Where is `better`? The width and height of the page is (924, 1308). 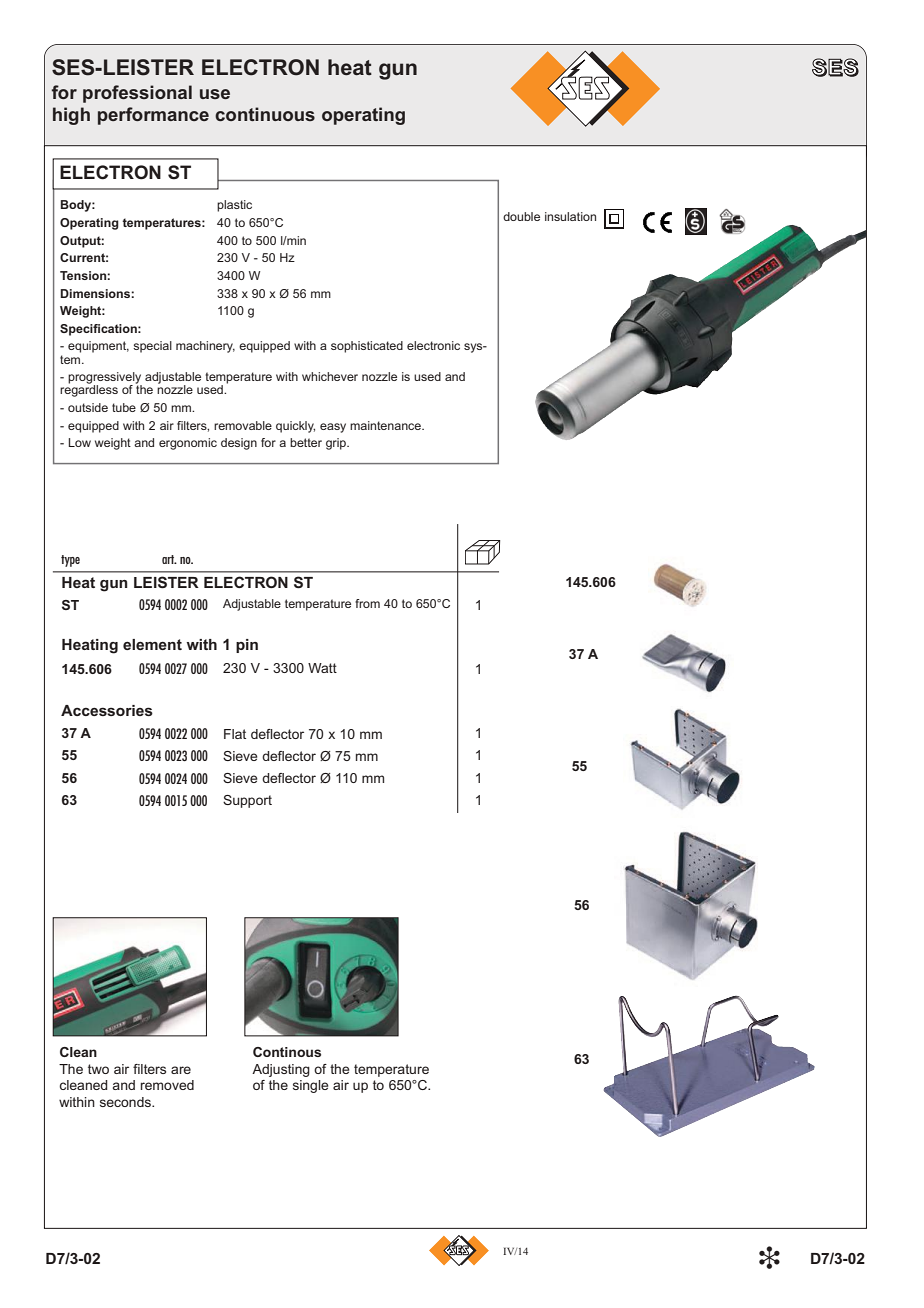 better is located at coordinates (306, 442).
